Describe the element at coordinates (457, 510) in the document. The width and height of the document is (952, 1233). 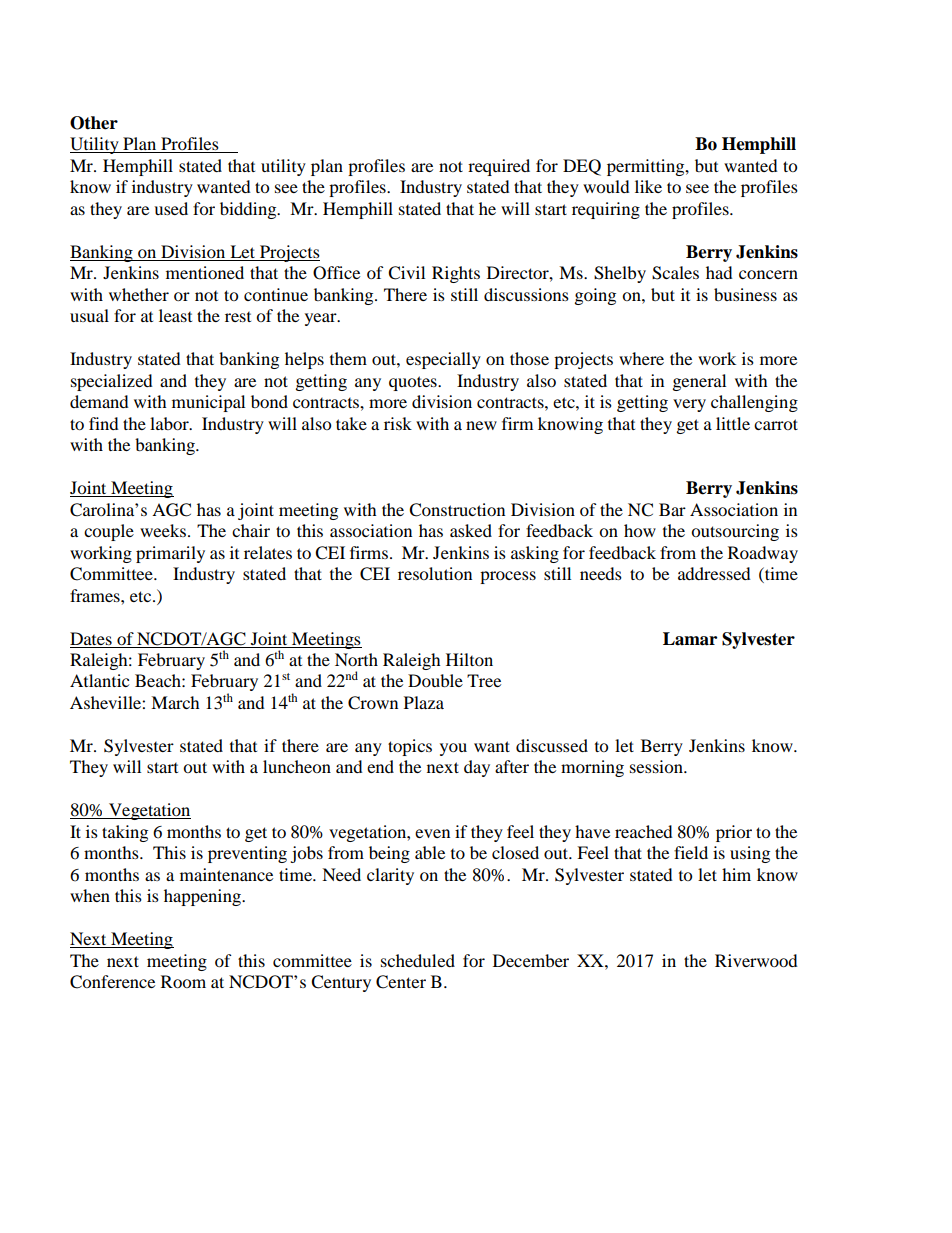
I see `Construction` at that location.
